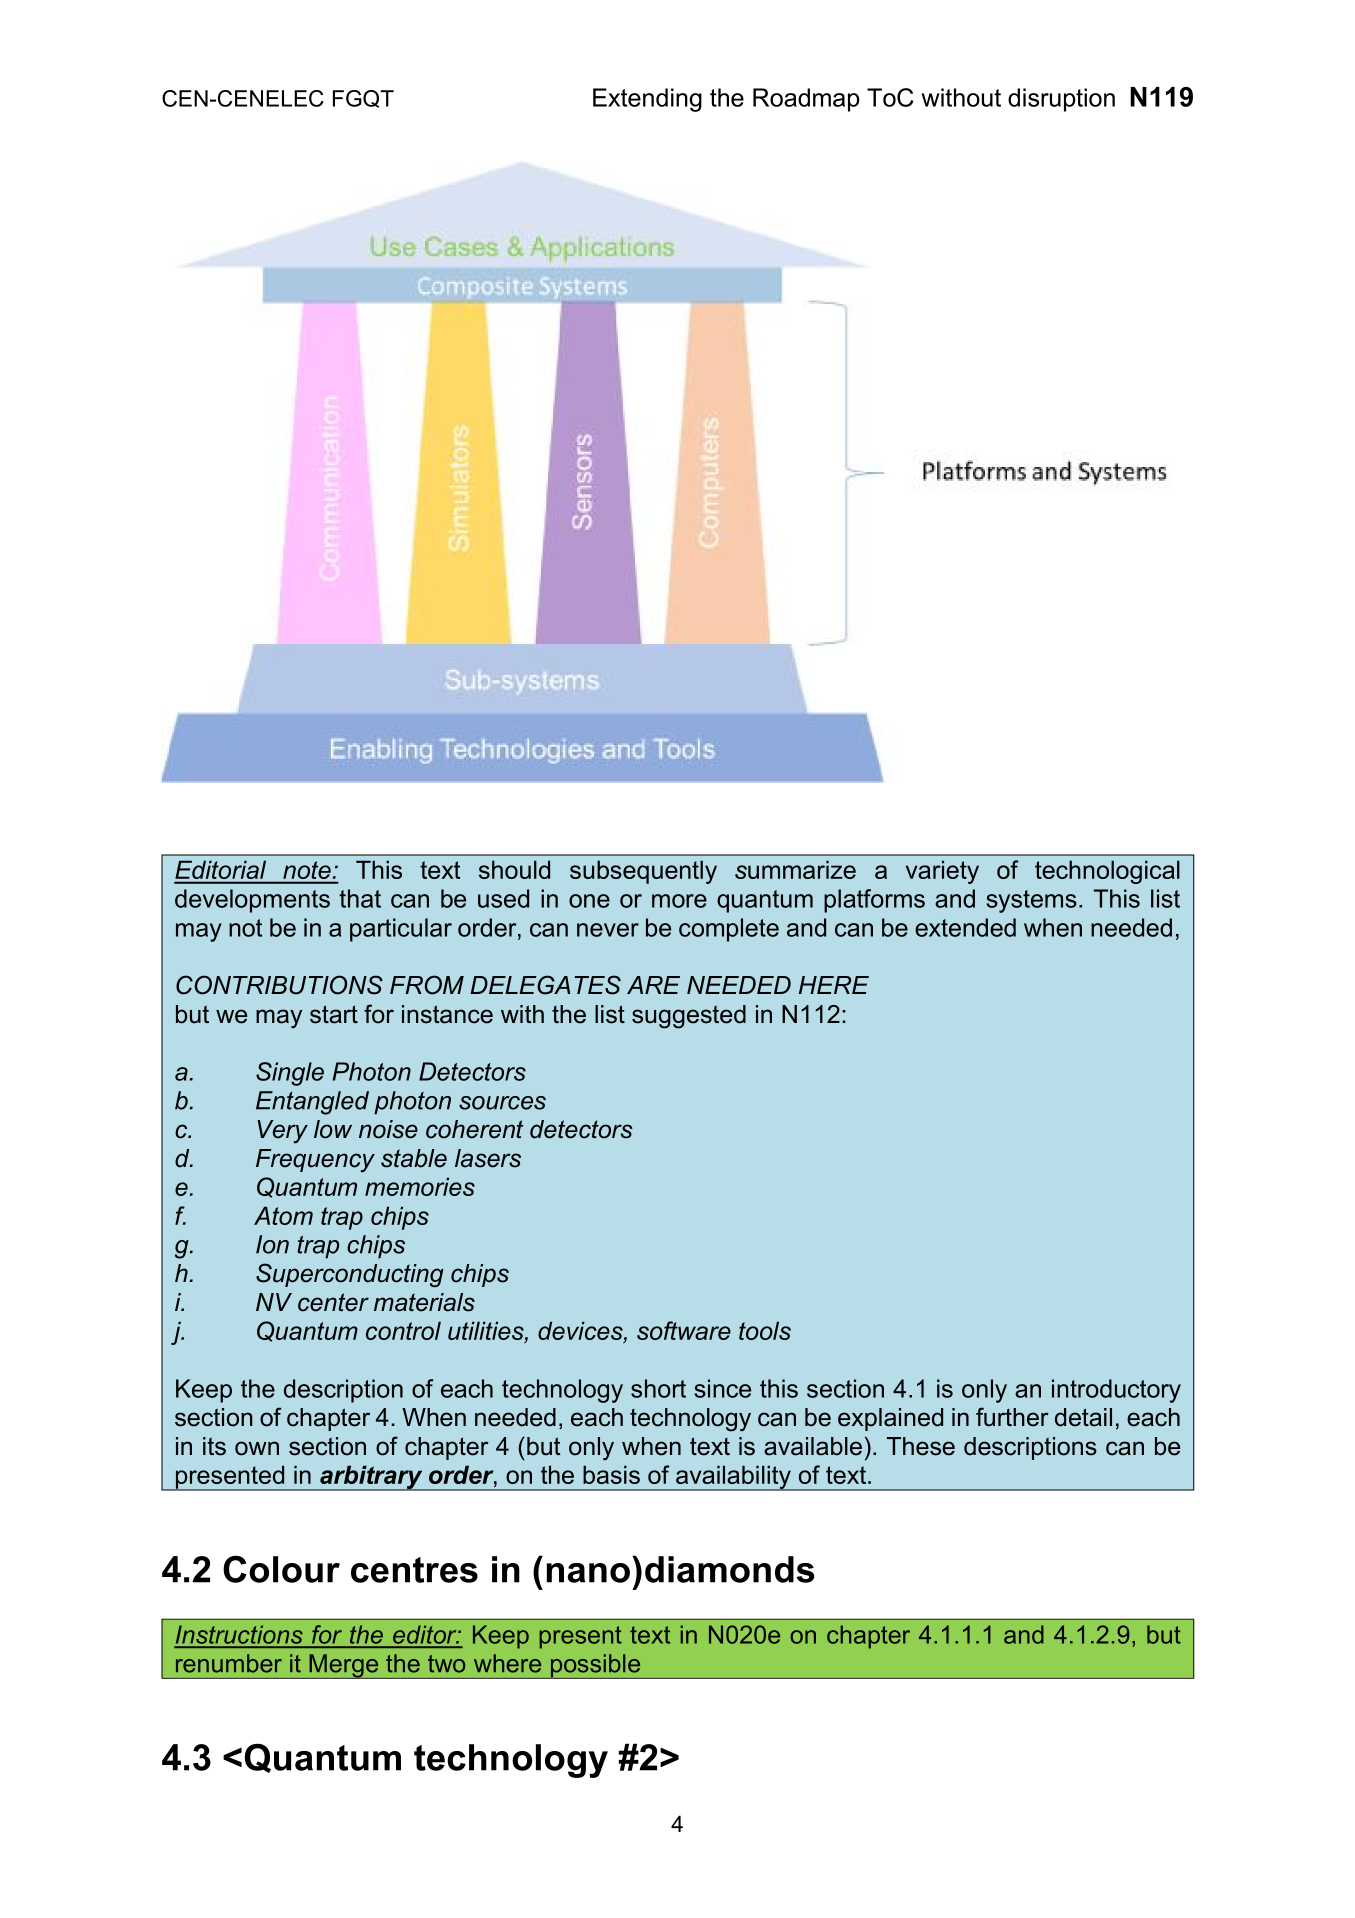  What do you see at coordinates (360, 898) in the screenshot?
I see `that` at bounding box center [360, 898].
